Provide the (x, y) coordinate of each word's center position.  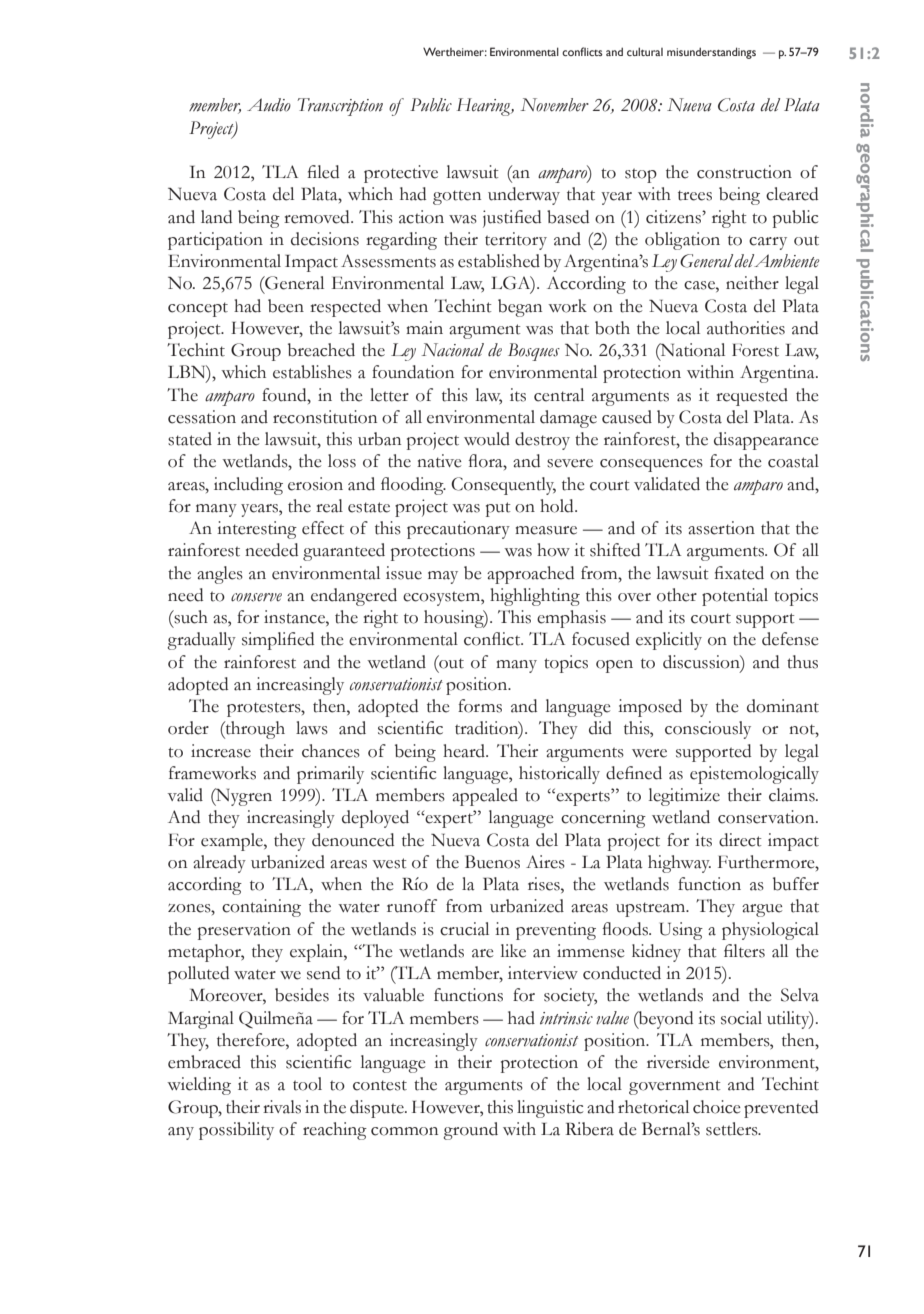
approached (530, 575)
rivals (282, 1107)
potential (735, 597)
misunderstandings (711, 53)
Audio (269, 105)
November (555, 105)
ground (470, 1131)
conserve (256, 597)
